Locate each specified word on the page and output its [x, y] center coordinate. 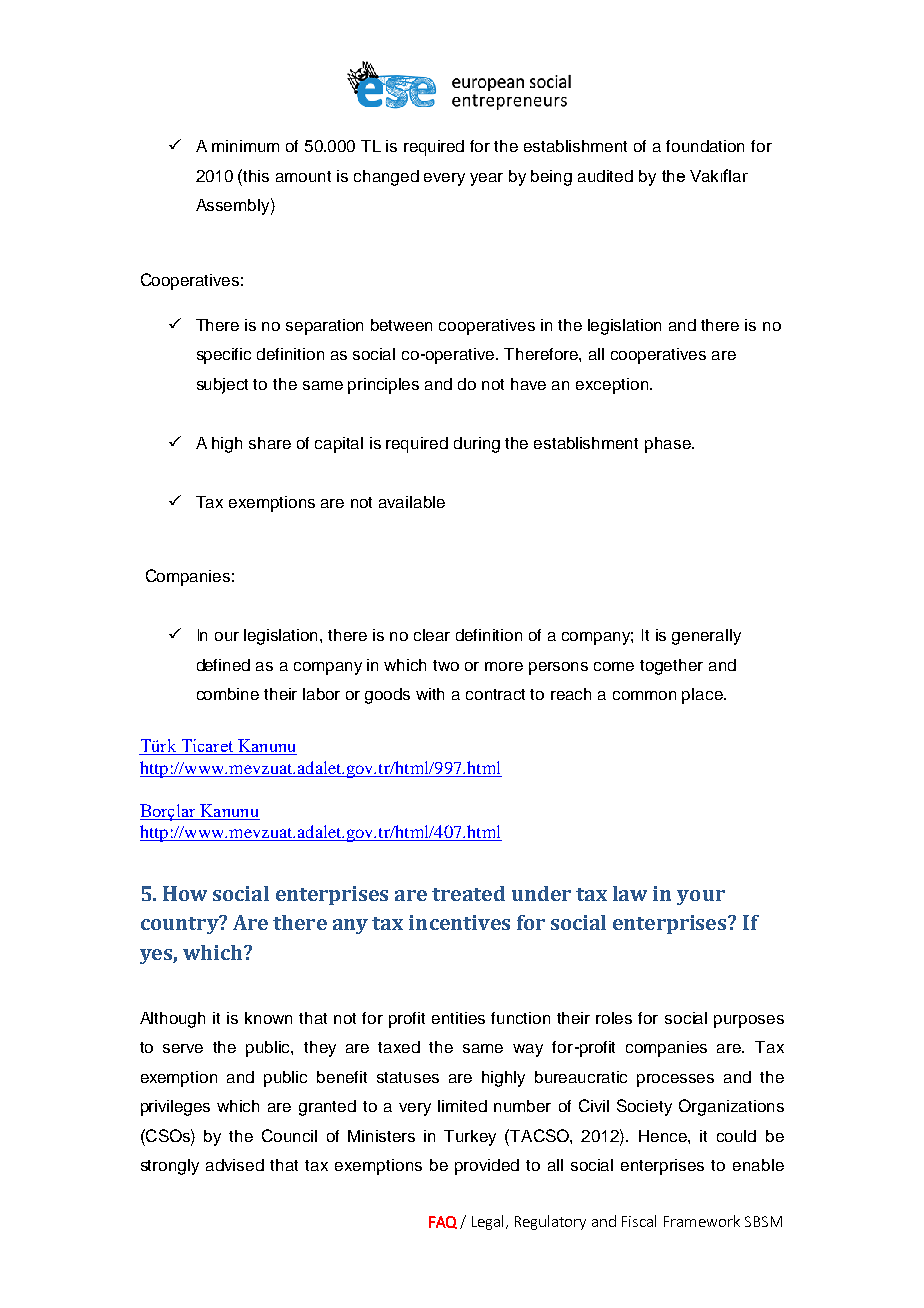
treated [468, 893]
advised [235, 1165]
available [412, 502]
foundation [705, 146]
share [270, 443]
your [701, 897]
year [486, 179]
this [256, 176]
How [185, 893]
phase [669, 445]
